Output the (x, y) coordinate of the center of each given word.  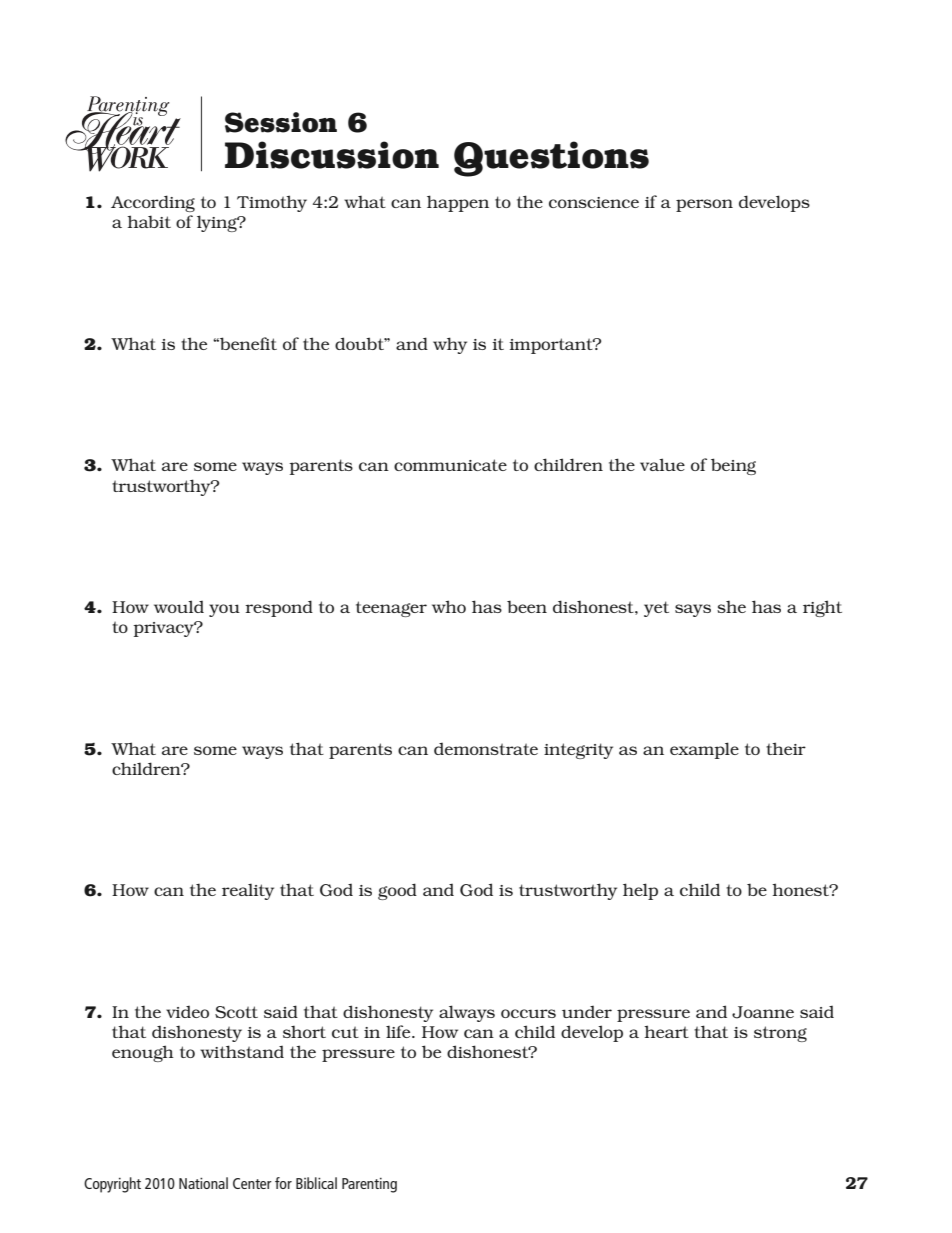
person (704, 205)
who (449, 606)
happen (458, 203)
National (203, 1183)
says (693, 610)
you (224, 610)
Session (281, 122)
